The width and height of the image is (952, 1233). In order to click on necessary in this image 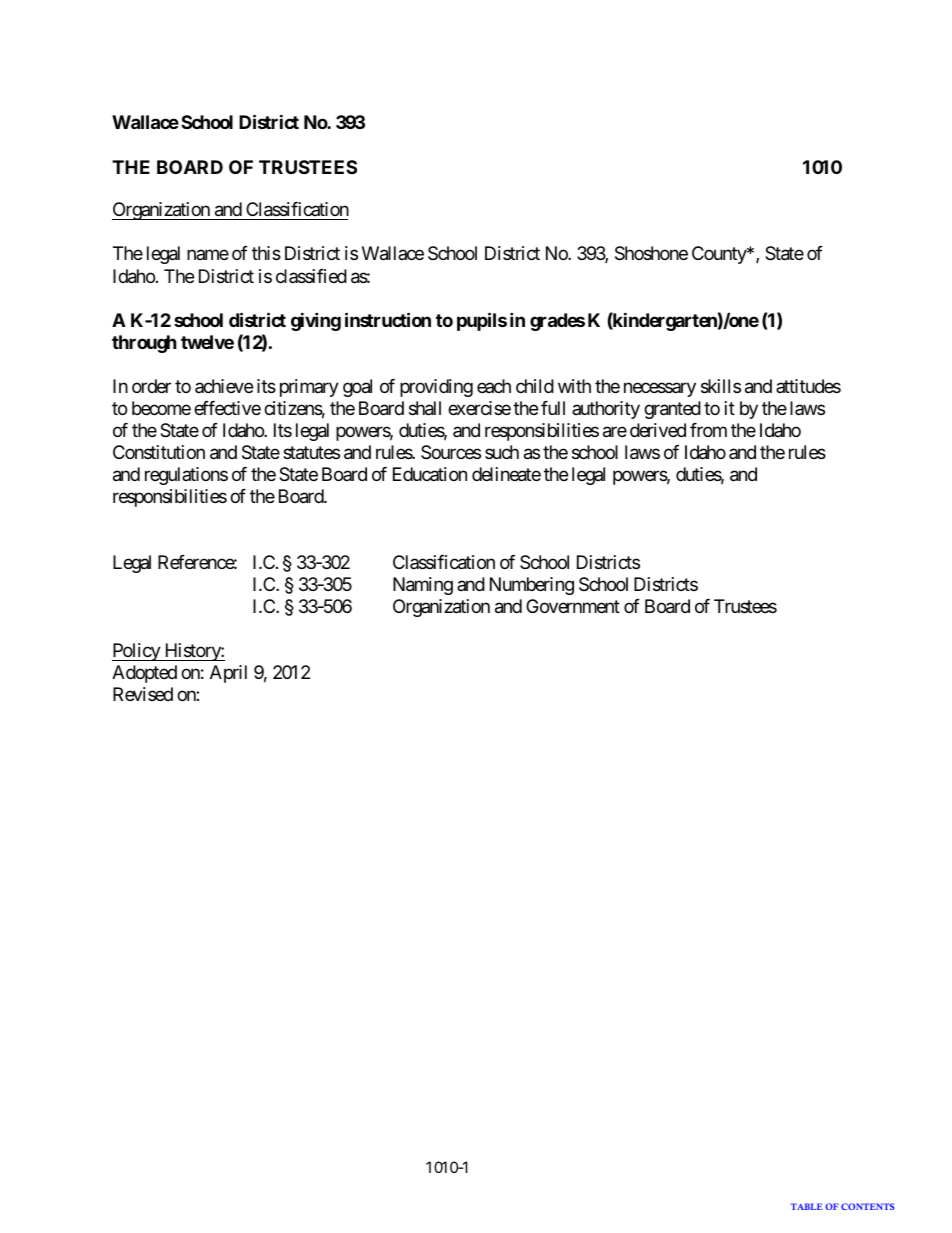, I will do `click(660, 390)`.
